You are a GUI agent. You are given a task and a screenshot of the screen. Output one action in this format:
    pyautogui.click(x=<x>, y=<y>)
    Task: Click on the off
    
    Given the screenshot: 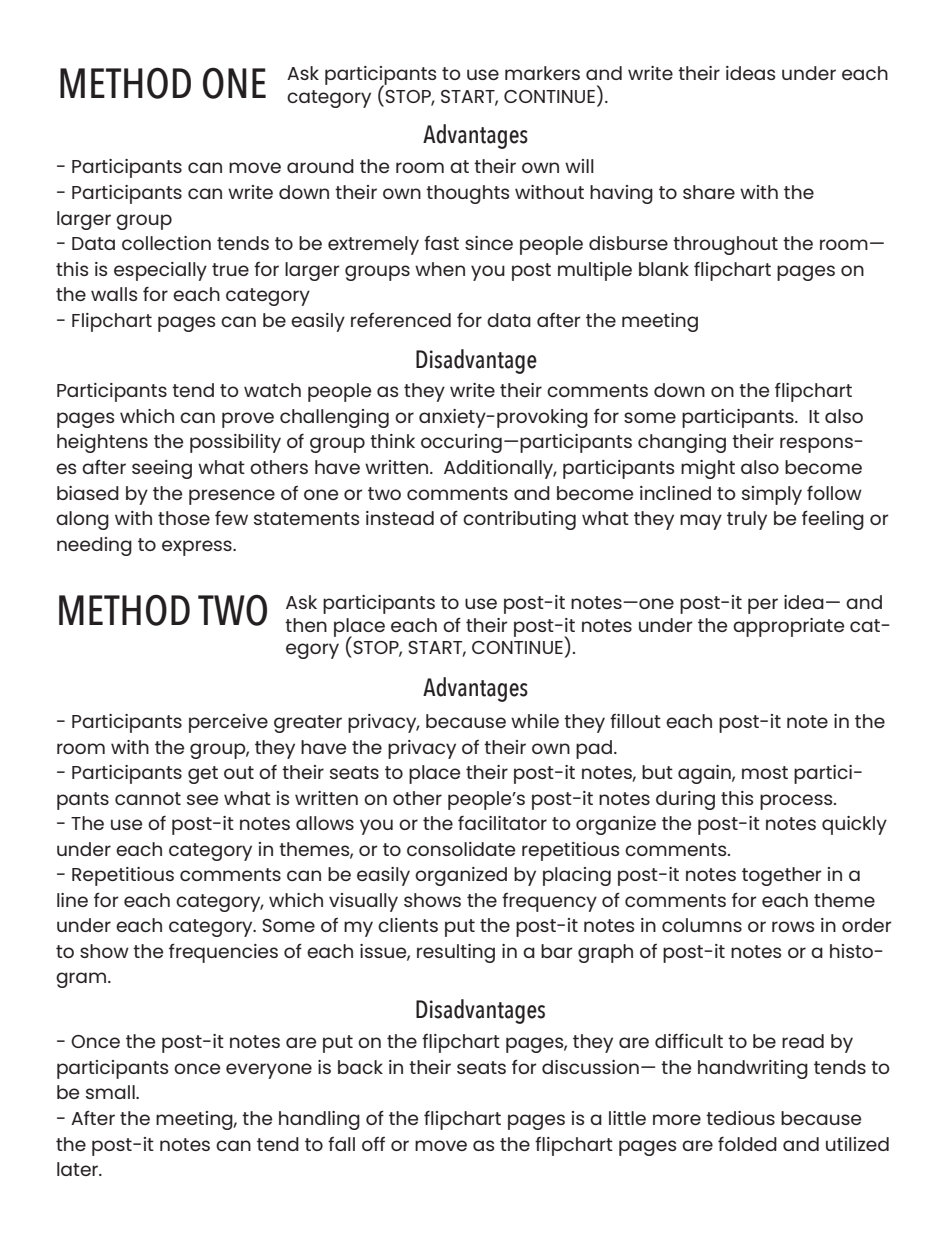 What is the action you would take?
    pyautogui.click(x=373, y=1144)
